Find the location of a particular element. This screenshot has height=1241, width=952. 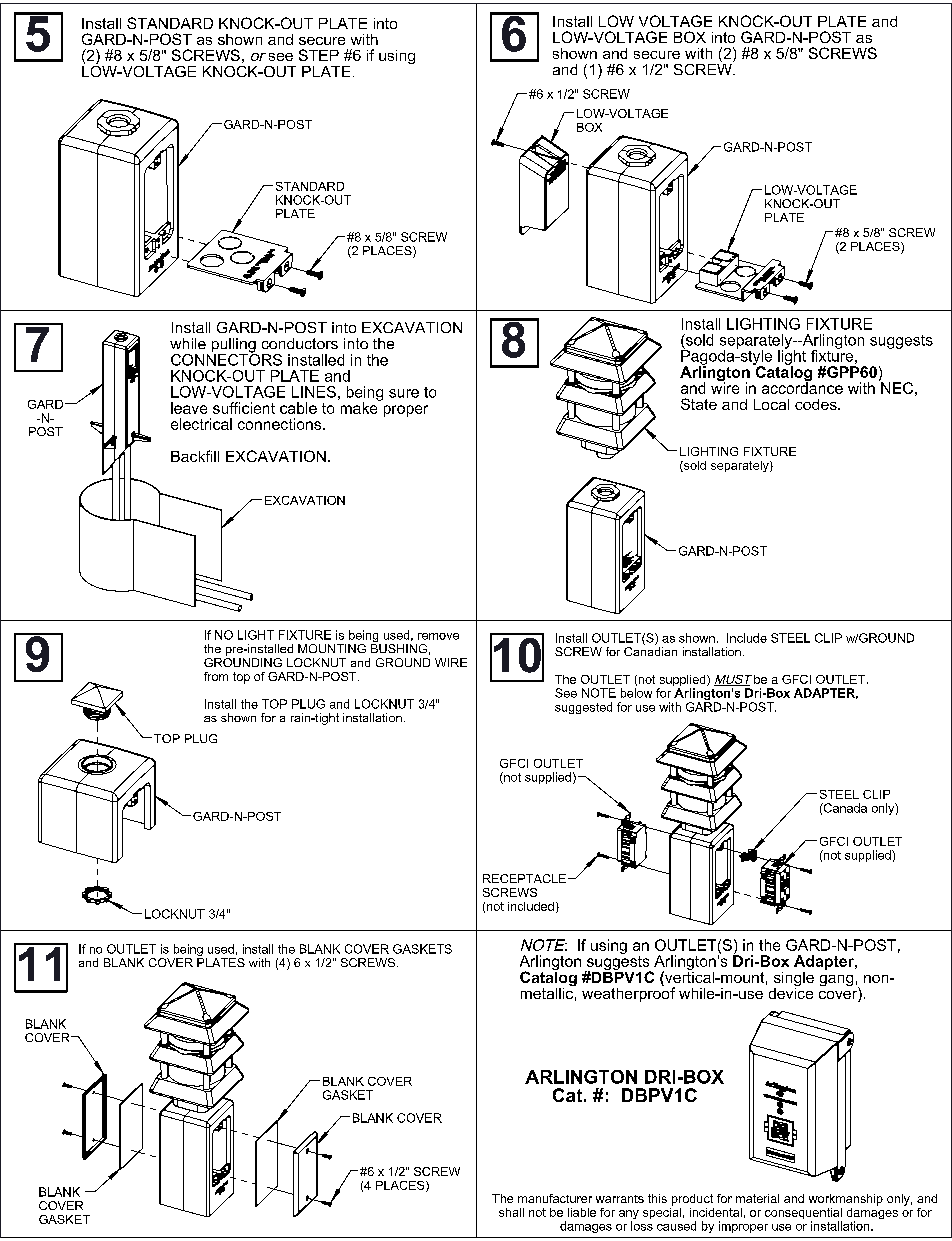

Backfill is located at coordinates (195, 456).
